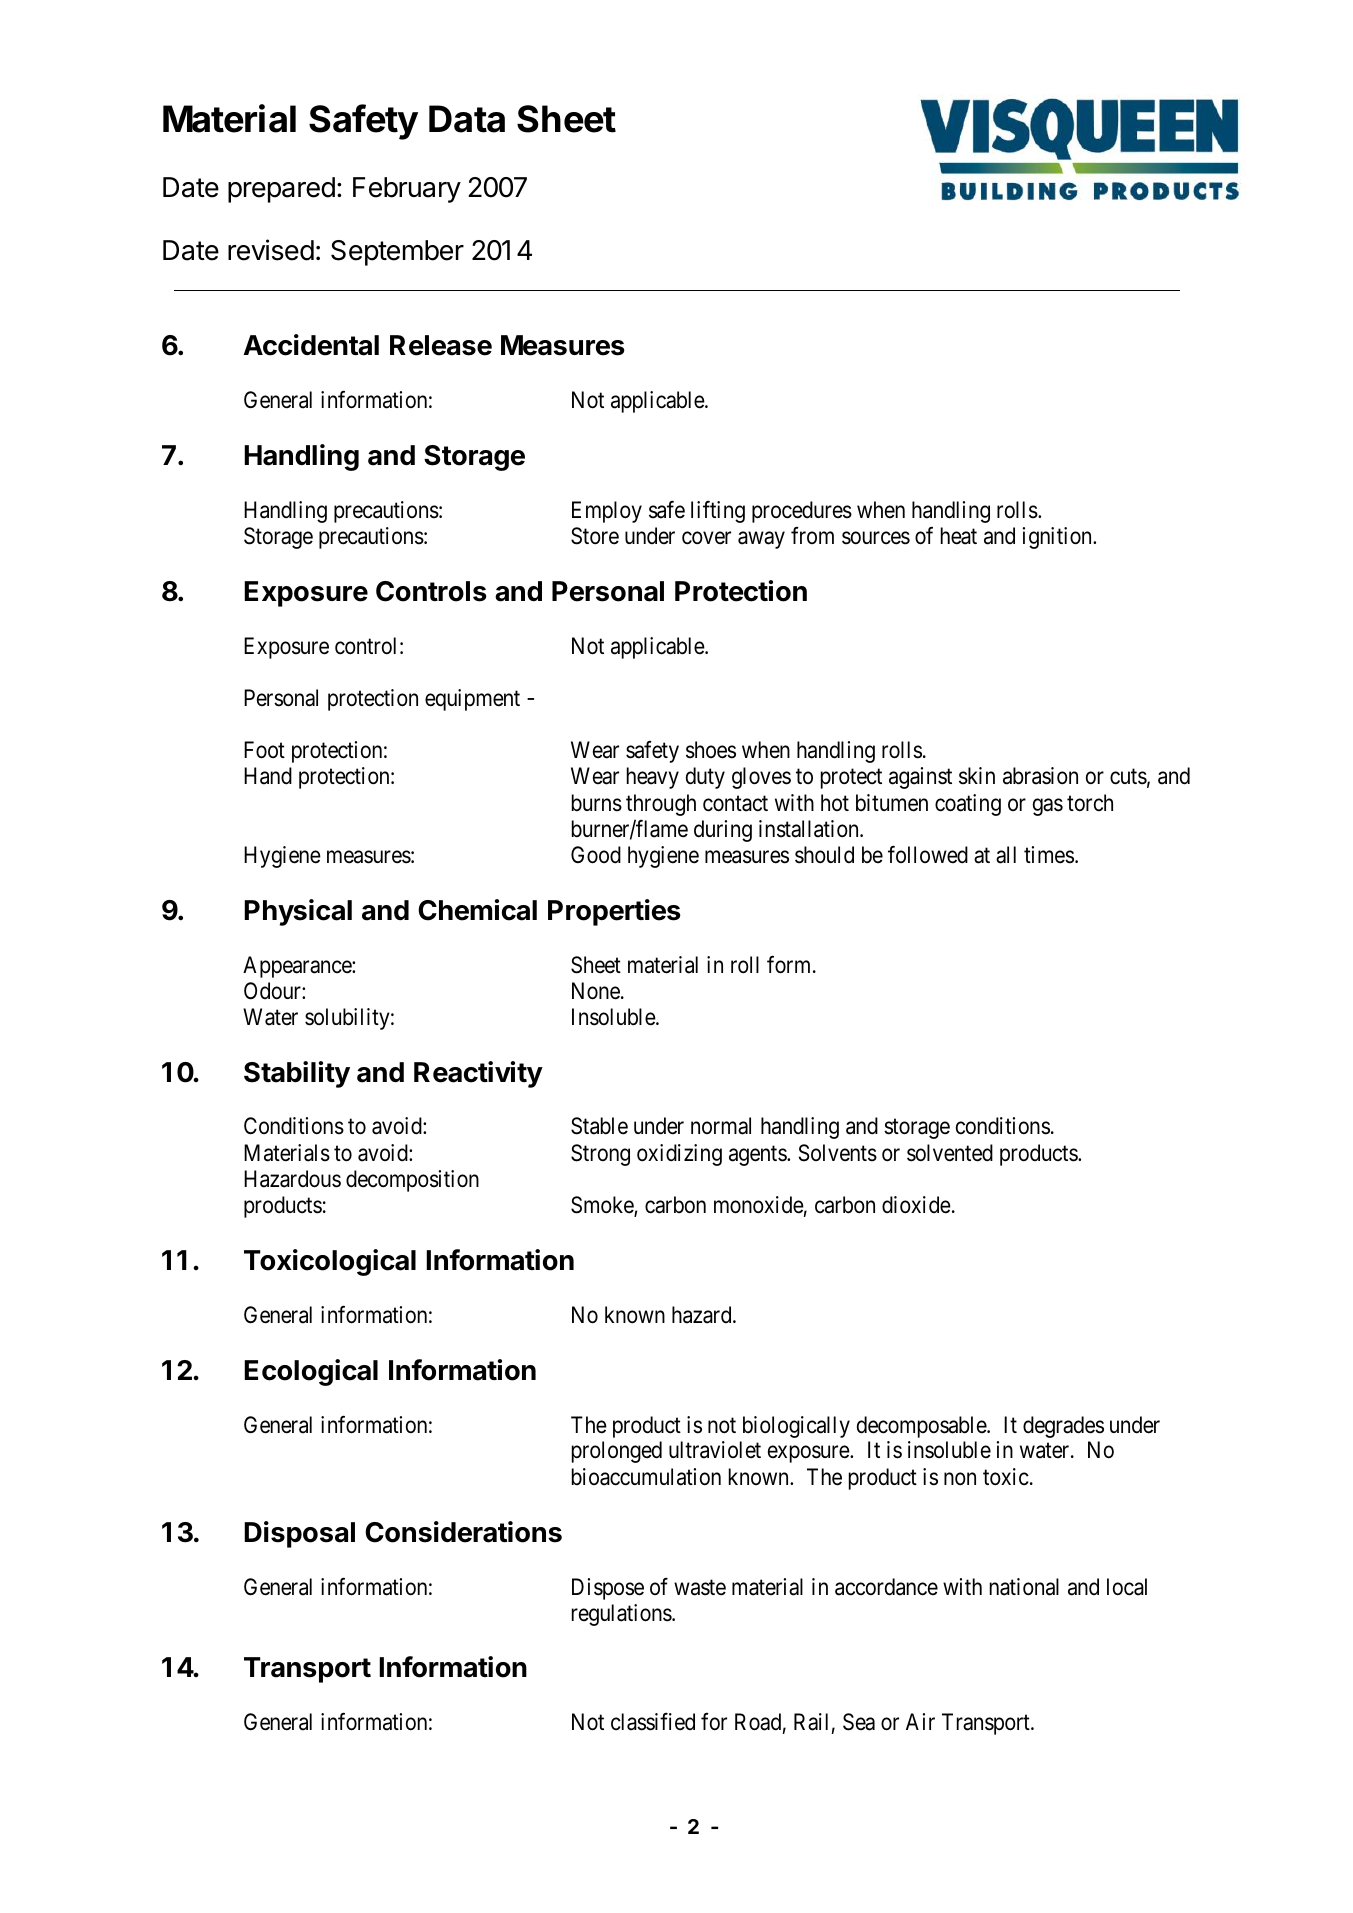  What do you see at coordinates (311, 345) in the screenshot?
I see `Accidental` at bounding box center [311, 345].
